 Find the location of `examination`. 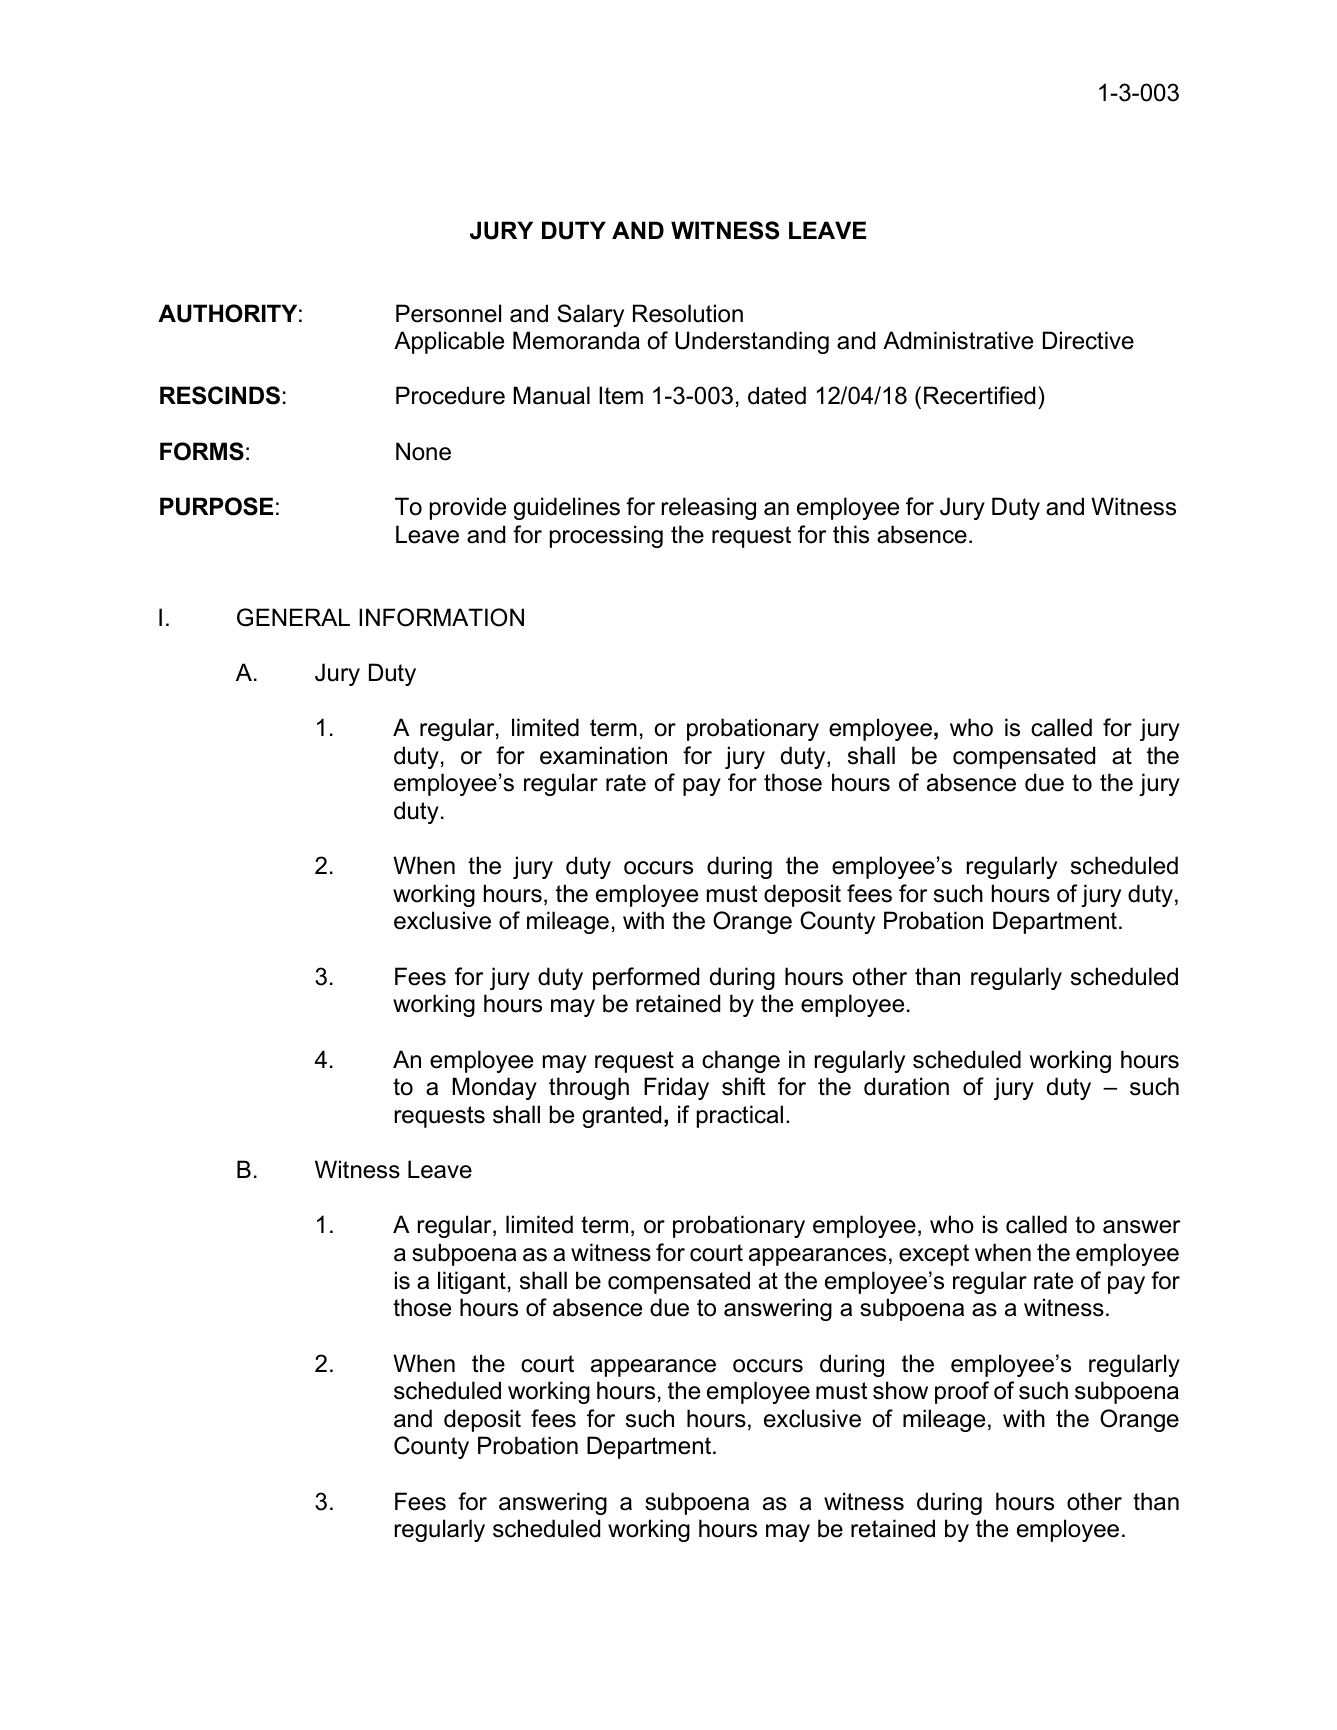

examination is located at coordinates (603, 755).
